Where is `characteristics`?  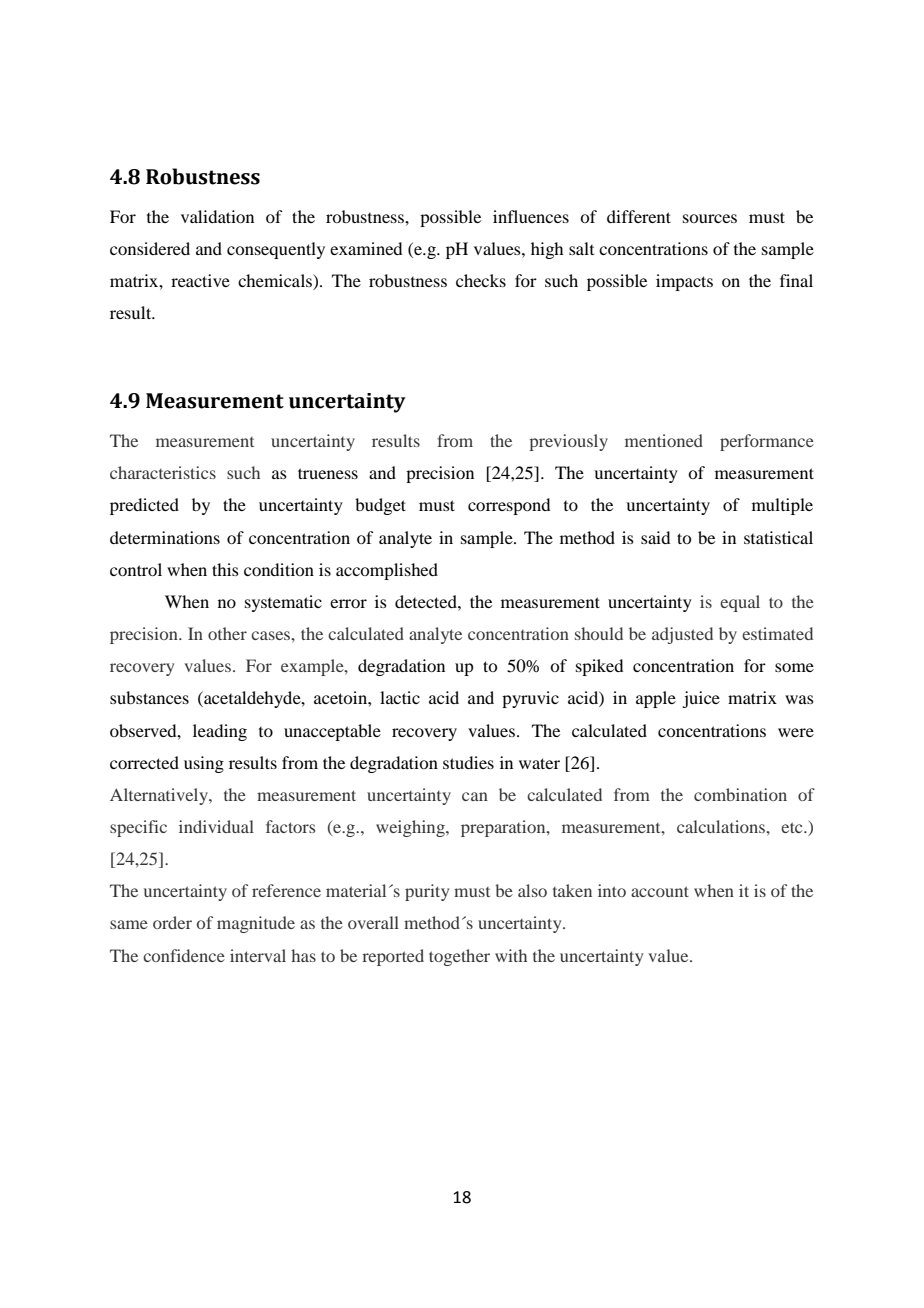 characteristics is located at coordinates (163, 472).
